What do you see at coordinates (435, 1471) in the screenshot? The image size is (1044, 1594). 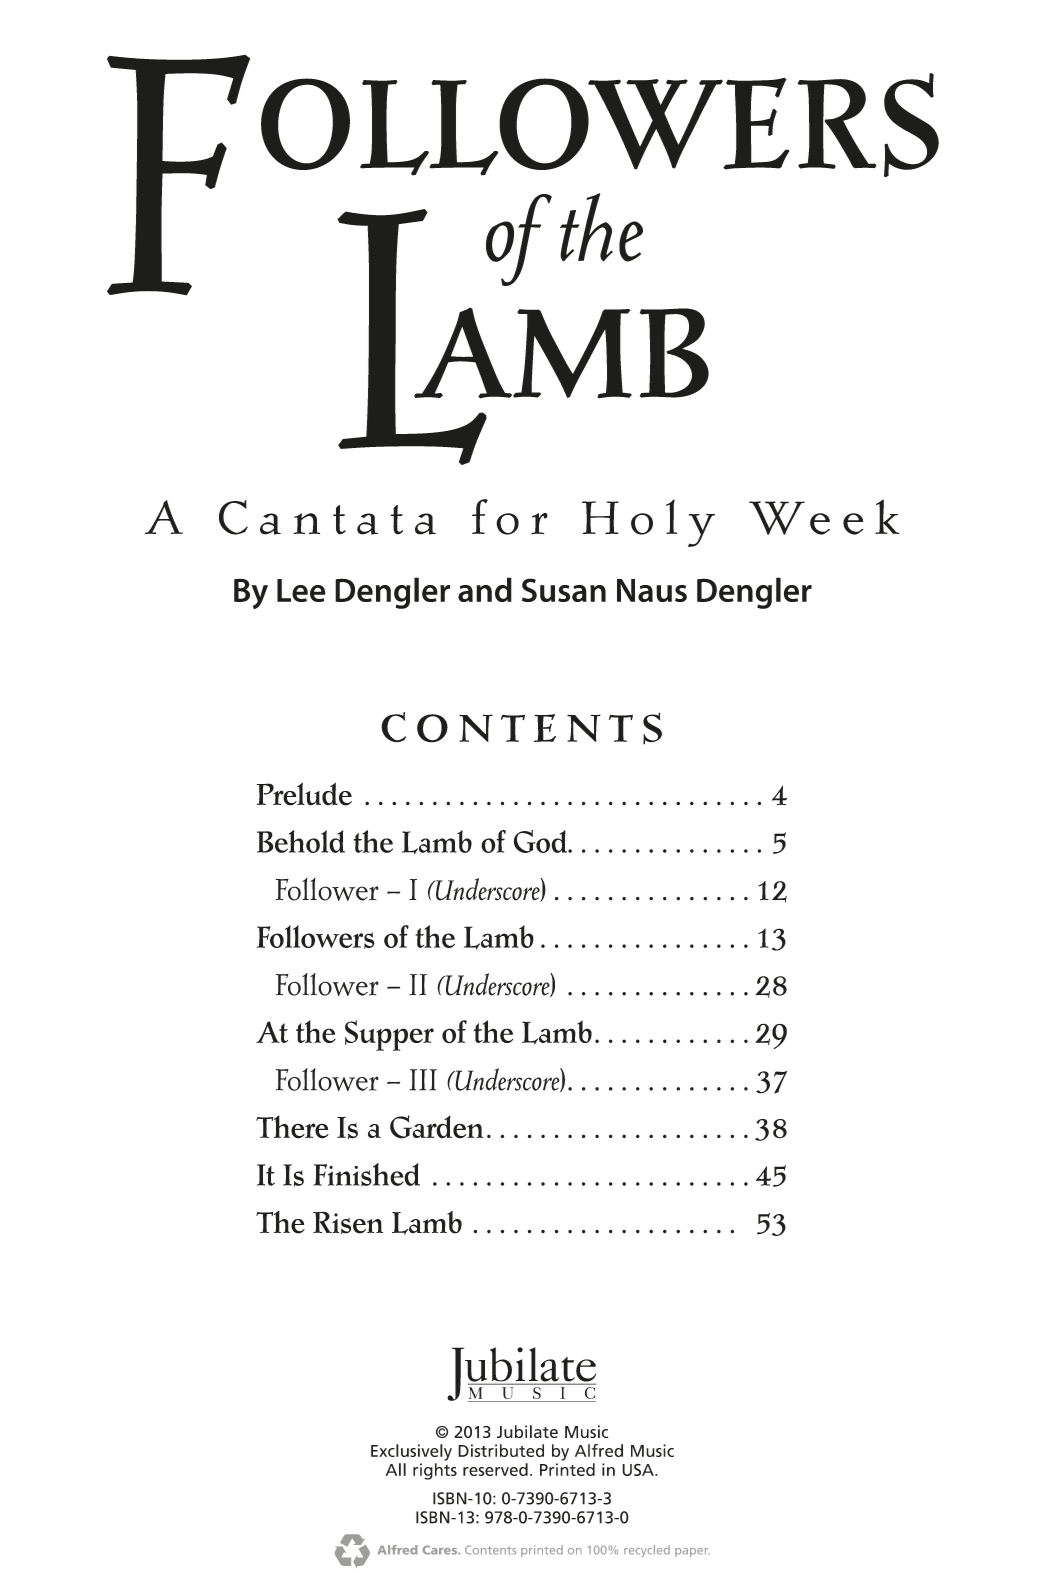 I see `rights` at bounding box center [435, 1471].
